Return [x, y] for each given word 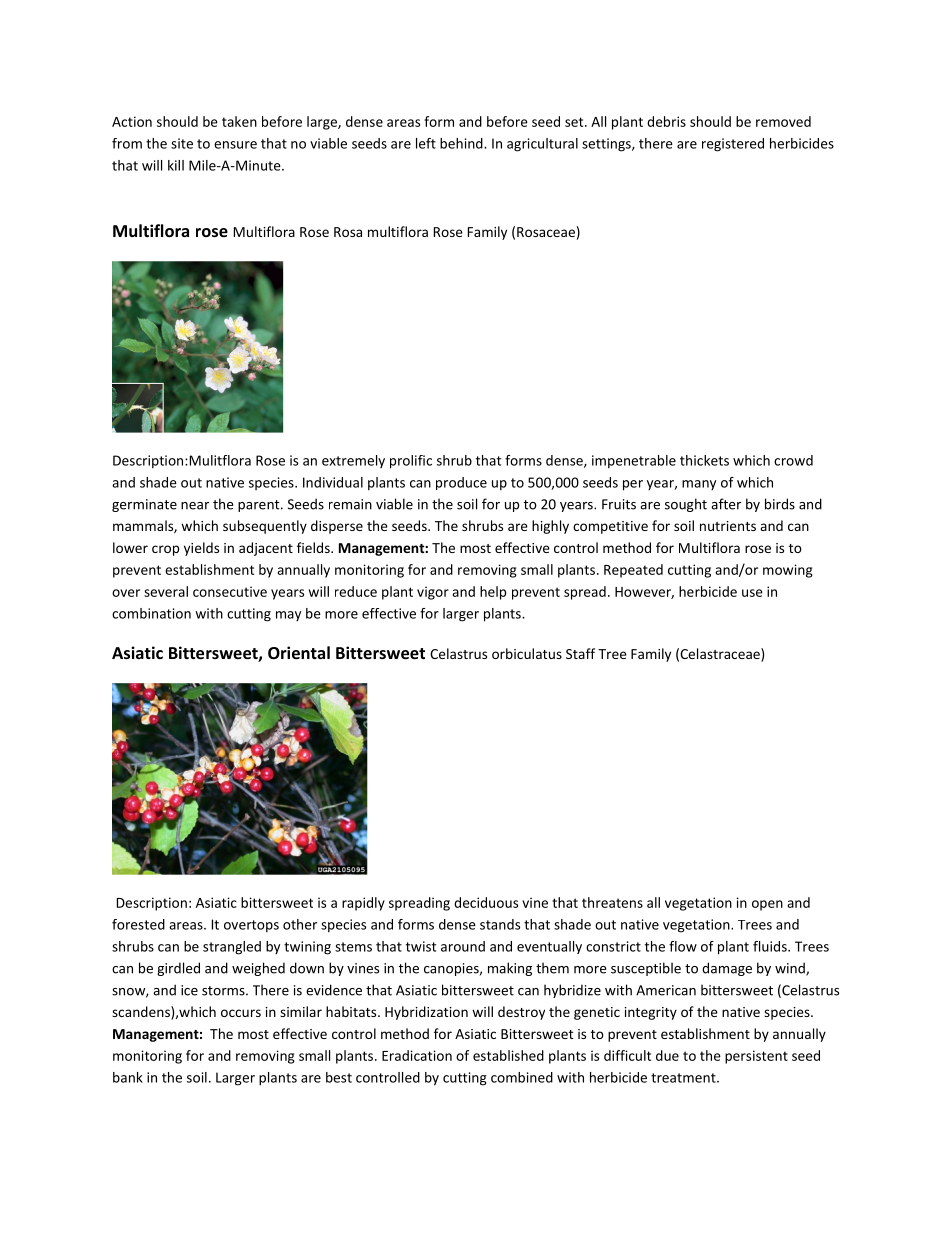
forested [138, 924]
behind [462, 143]
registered [733, 145]
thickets [704, 460]
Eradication [417, 1055]
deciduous [486, 902]
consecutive [230, 591]
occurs [241, 1013]
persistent [756, 1057]
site [182, 143]
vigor [433, 593]
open [767, 905]
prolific [411, 462]
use [752, 593]
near [195, 506]
